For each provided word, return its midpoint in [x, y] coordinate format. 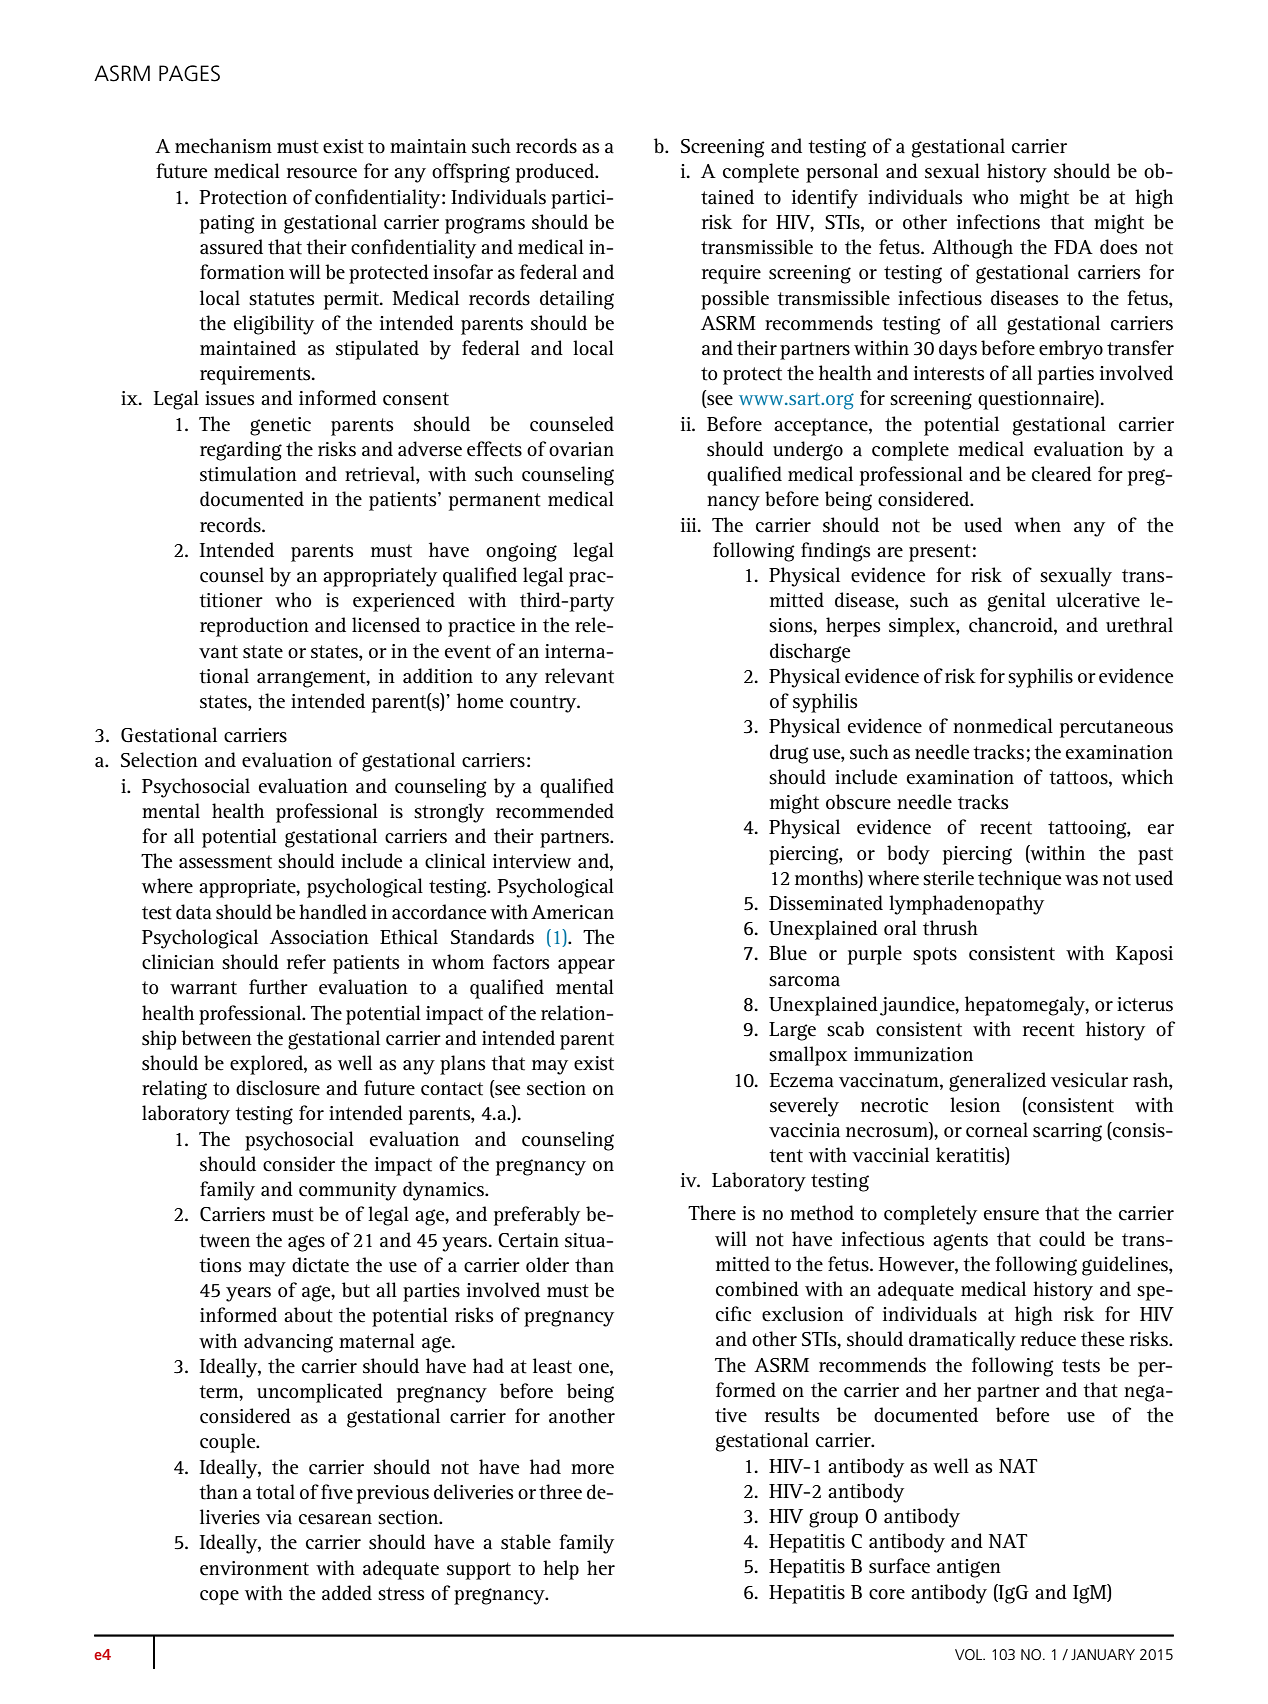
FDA [1073, 247]
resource [322, 173]
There [712, 1213]
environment [254, 1568]
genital [1017, 602]
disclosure [278, 1088]
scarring [1067, 1132]
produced [556, 173]
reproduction [254, 627]
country [544, 704]
